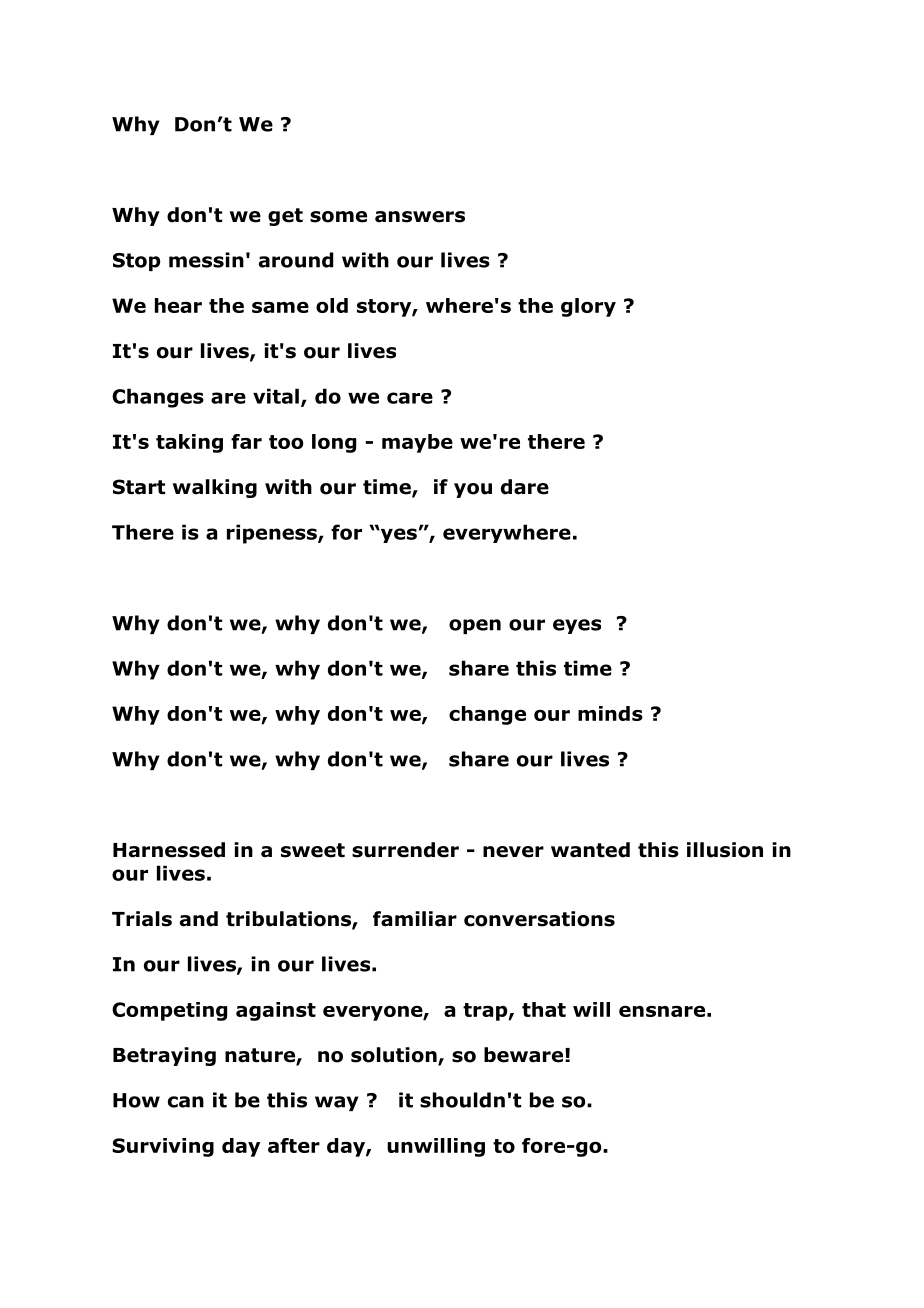  What do you see at coordinates (588, 307) in the screenshot?
I see `glory` at bounding box center [588, 307].
